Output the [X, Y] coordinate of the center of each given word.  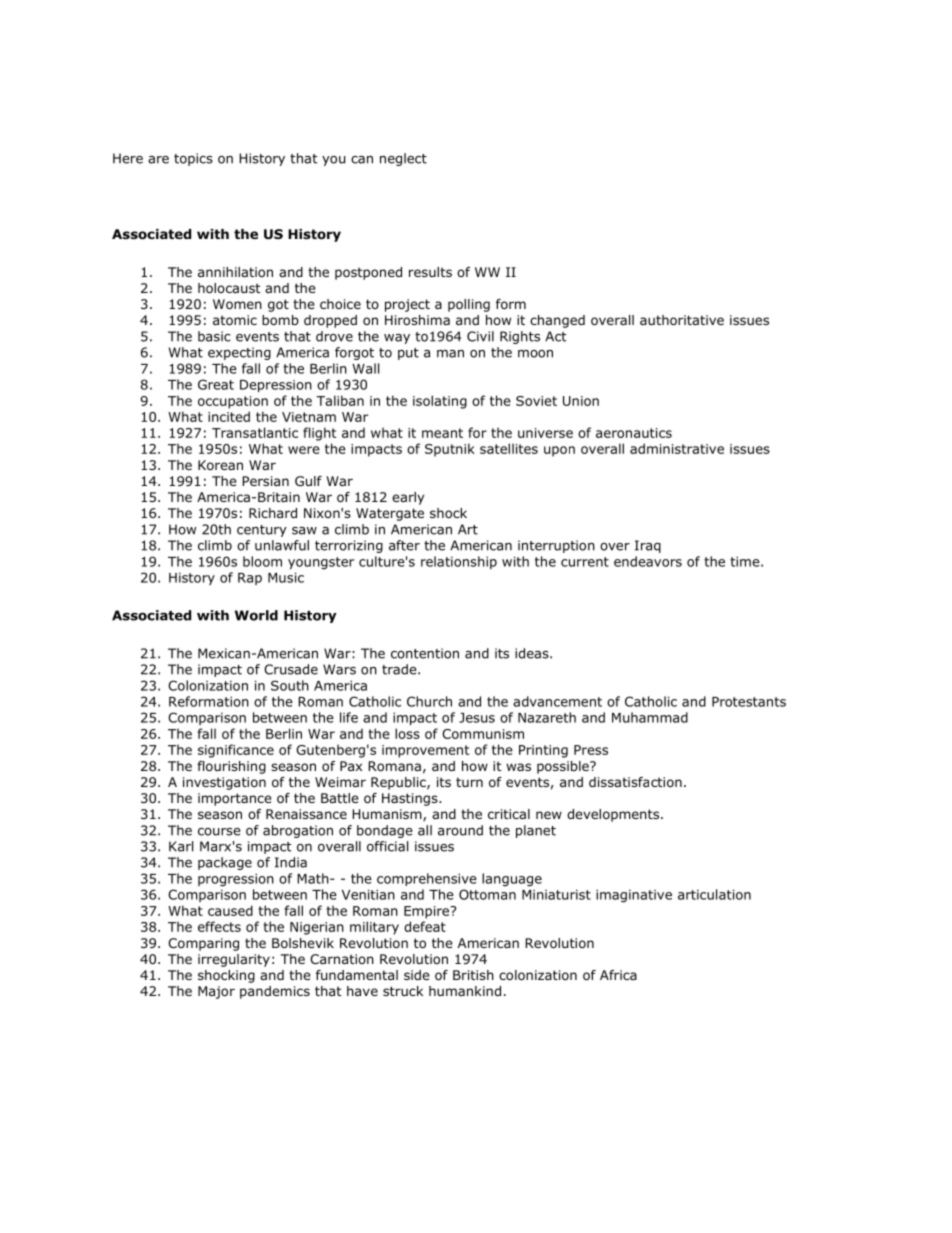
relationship [459, 562]
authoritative [682, 320]
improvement [425, 751]
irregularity [234, 960]
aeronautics [634, 433]
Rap [250, 579]
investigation [224, 783]
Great [216, 384]
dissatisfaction [635, 782]
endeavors [648, 561]
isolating [440, 402]
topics [193, 159]
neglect [403, 159]
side [417, 975]
